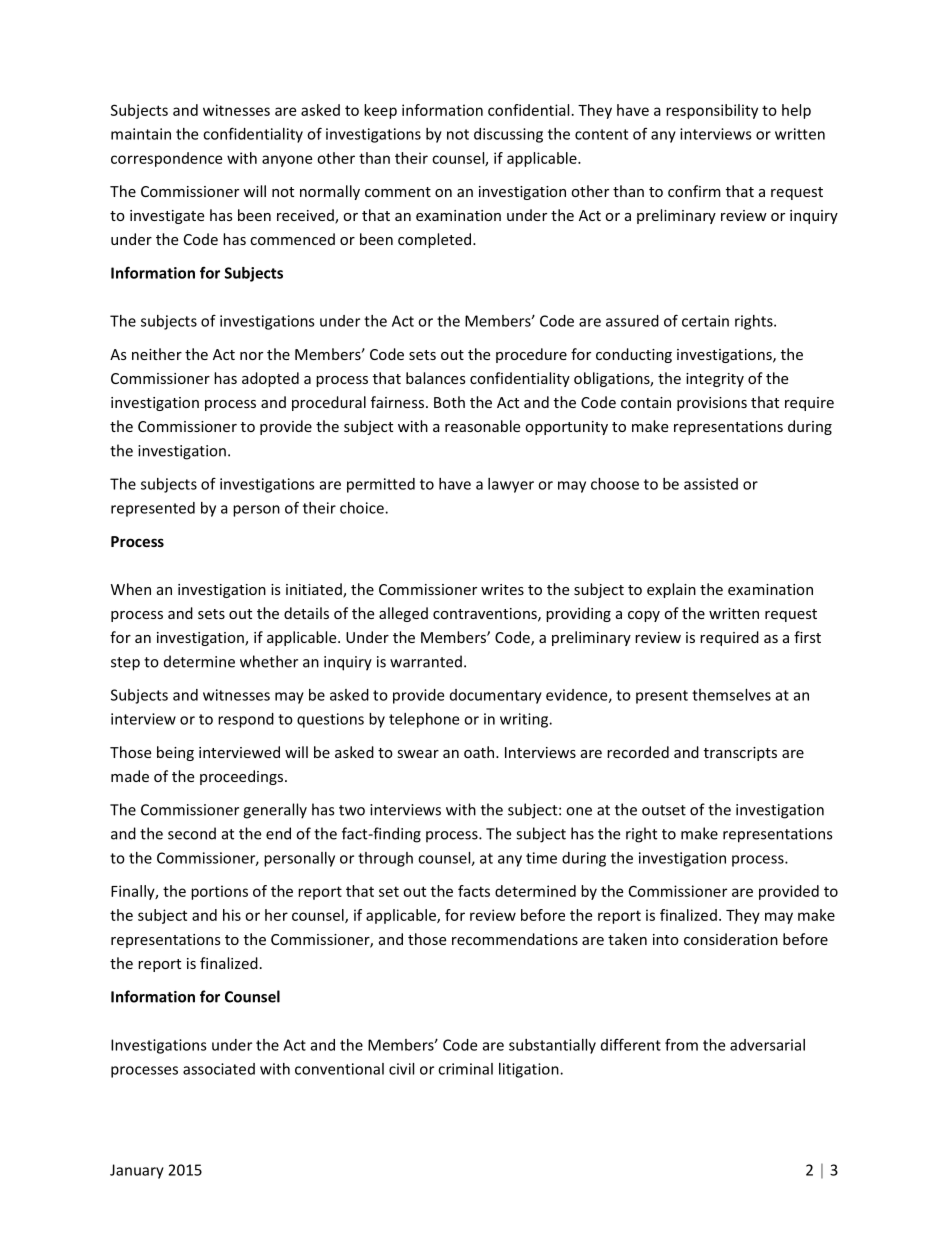 Image resolution: width=952 pixels, height=1233 pixels. What do you see at coordinates (141, 134) in the screenshot?
I see `maintain` at bounding box center [141, 134].
